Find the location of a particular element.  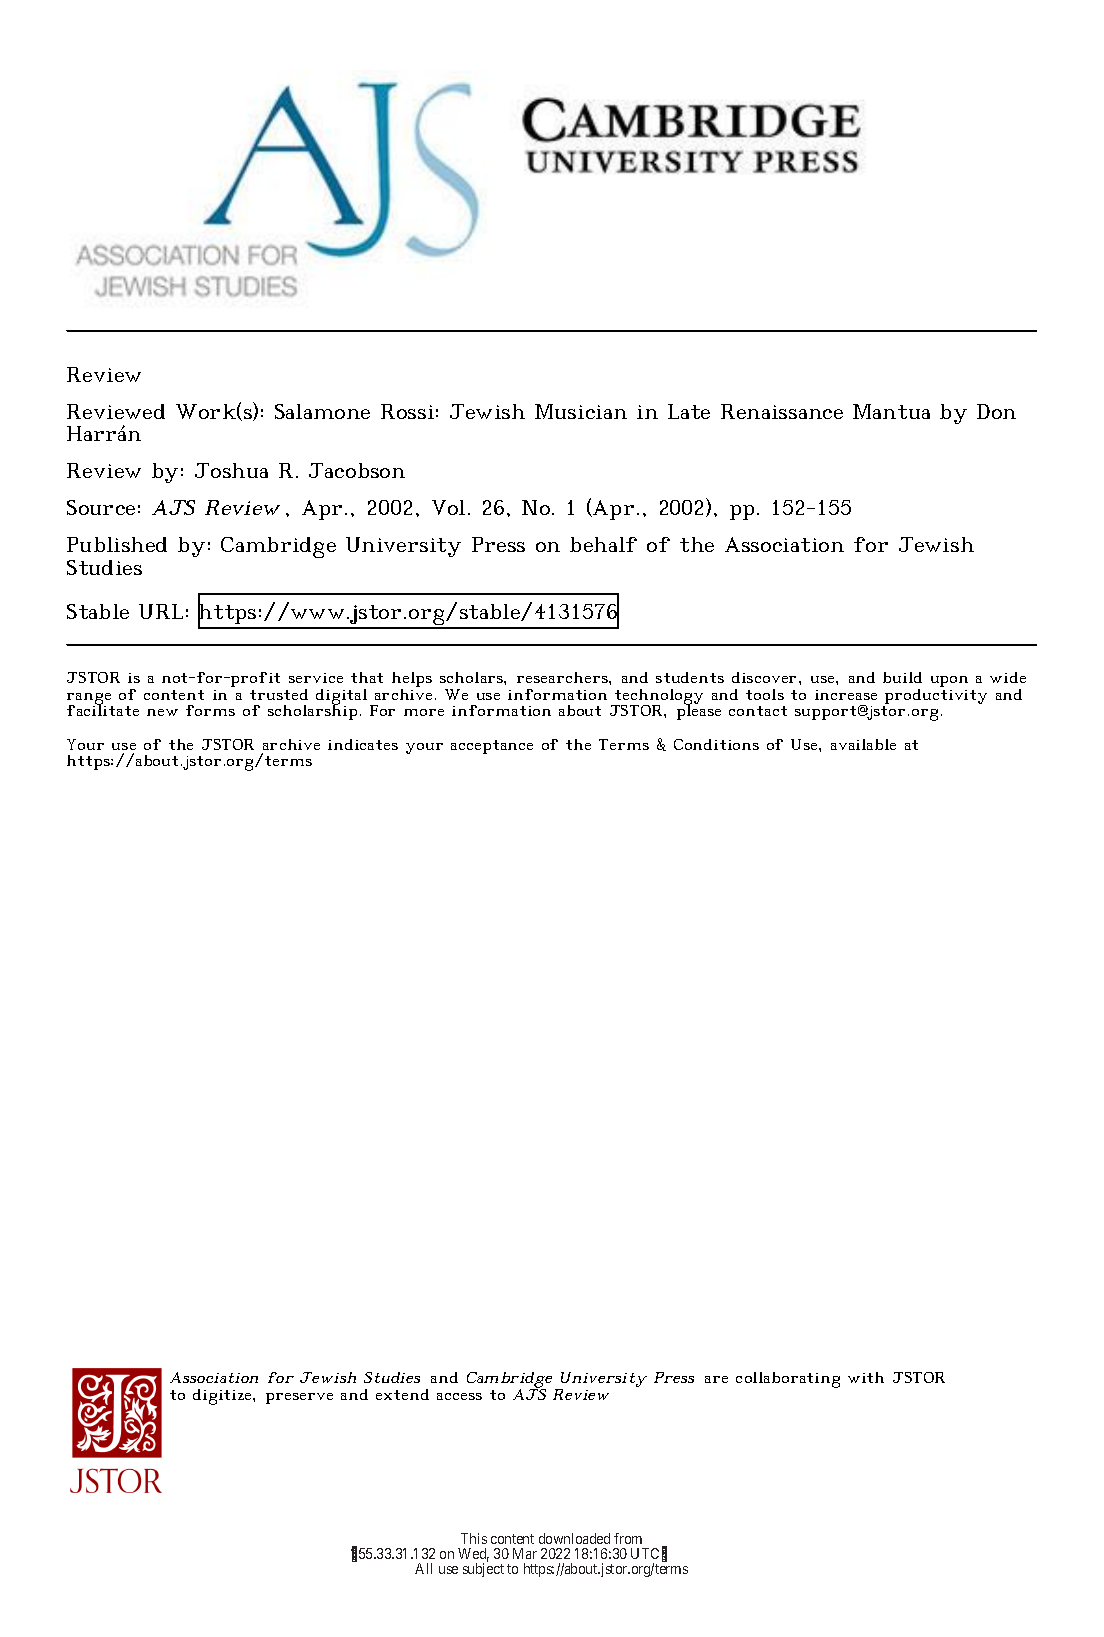

downloaded is located at coordinates (574, 1538).
